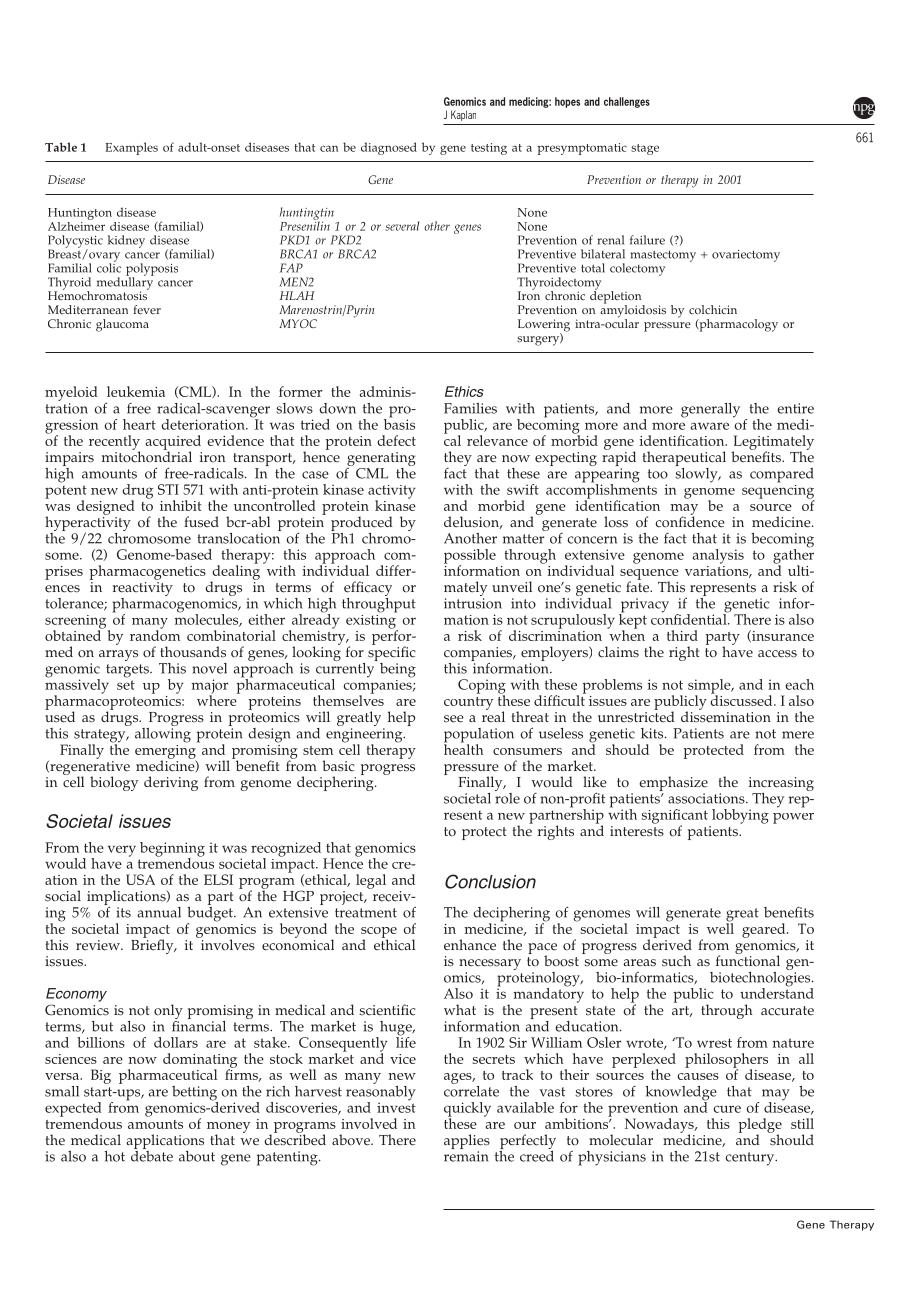  I want to click on applies, so click(467, 1141).
